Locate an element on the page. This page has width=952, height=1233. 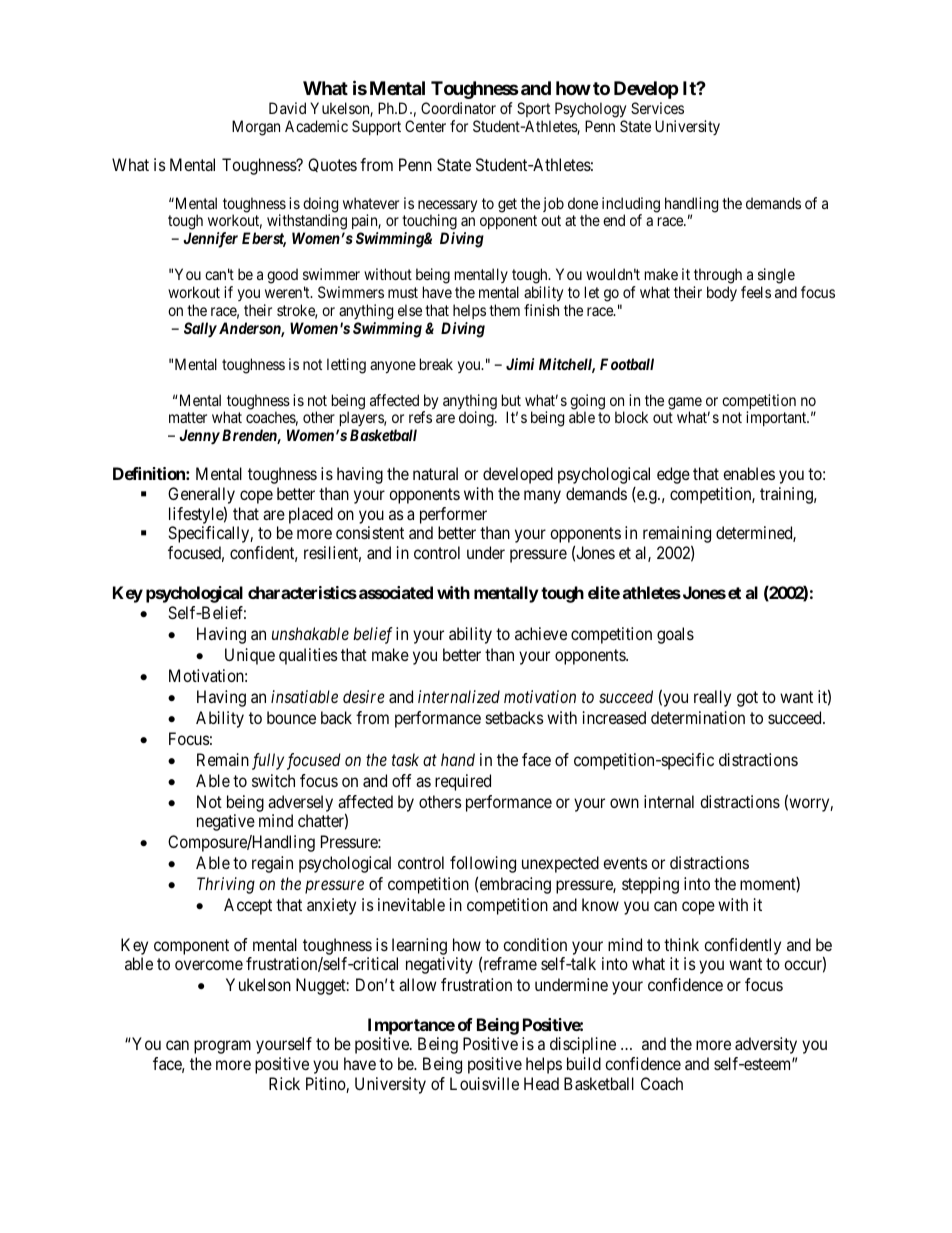
Jenny is located at coordinates (199, 437).
